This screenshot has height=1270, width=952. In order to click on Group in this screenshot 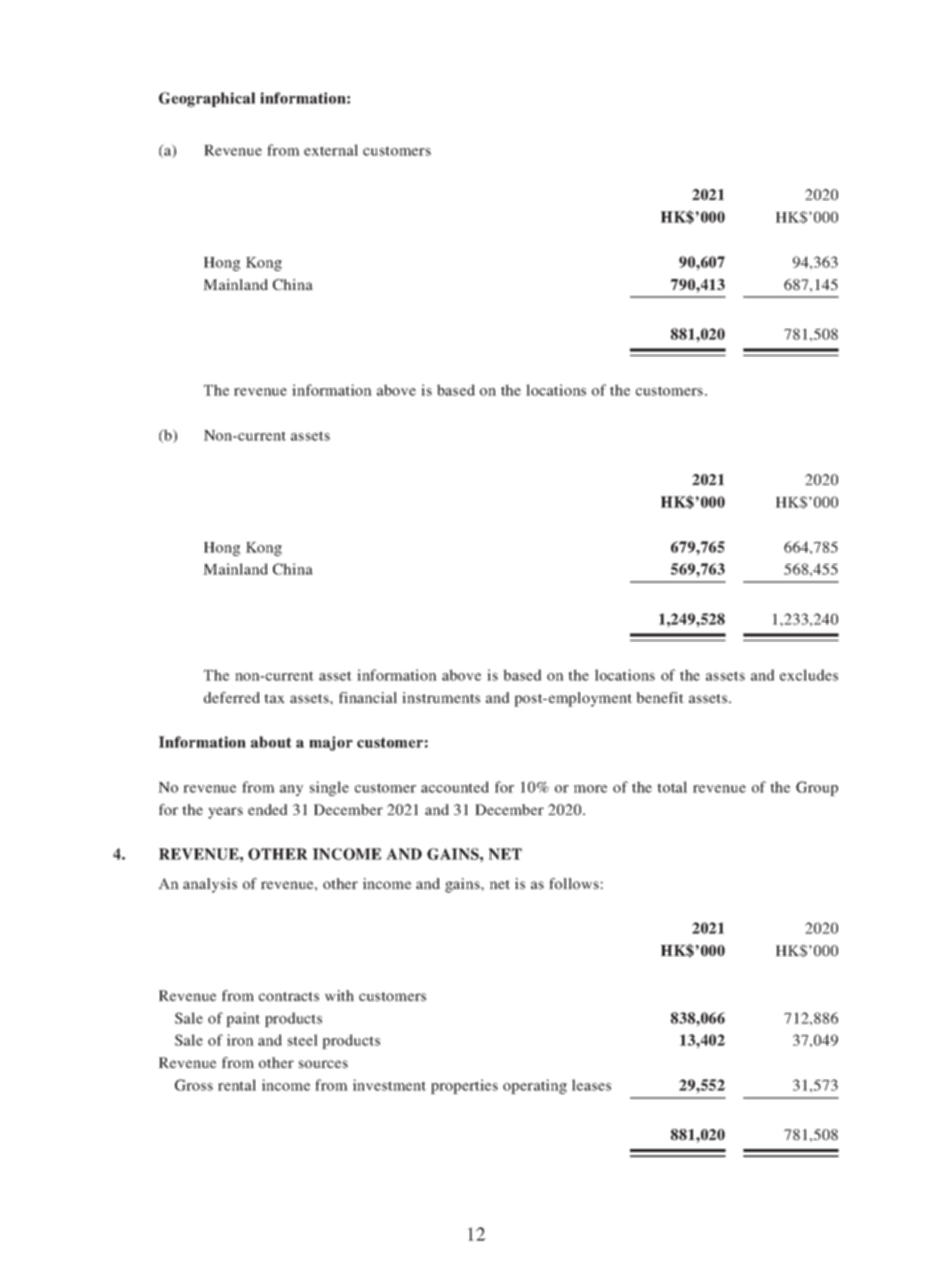, I will do `click(817, 788)`.
